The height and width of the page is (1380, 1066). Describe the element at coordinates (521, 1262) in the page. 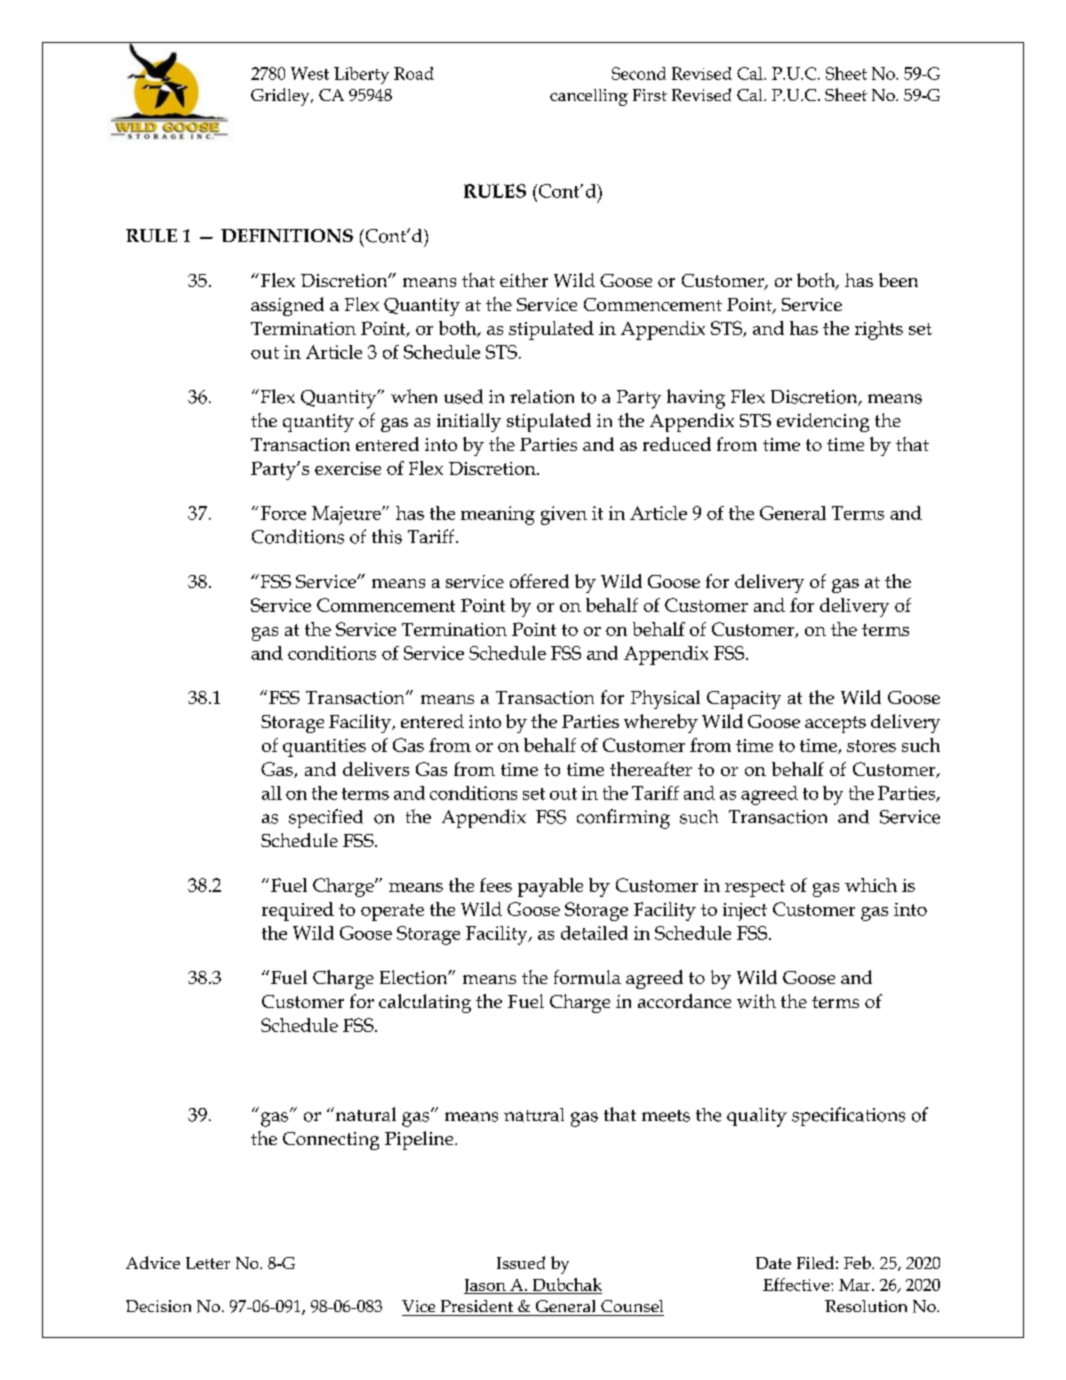

I see `Issued` at that location.
